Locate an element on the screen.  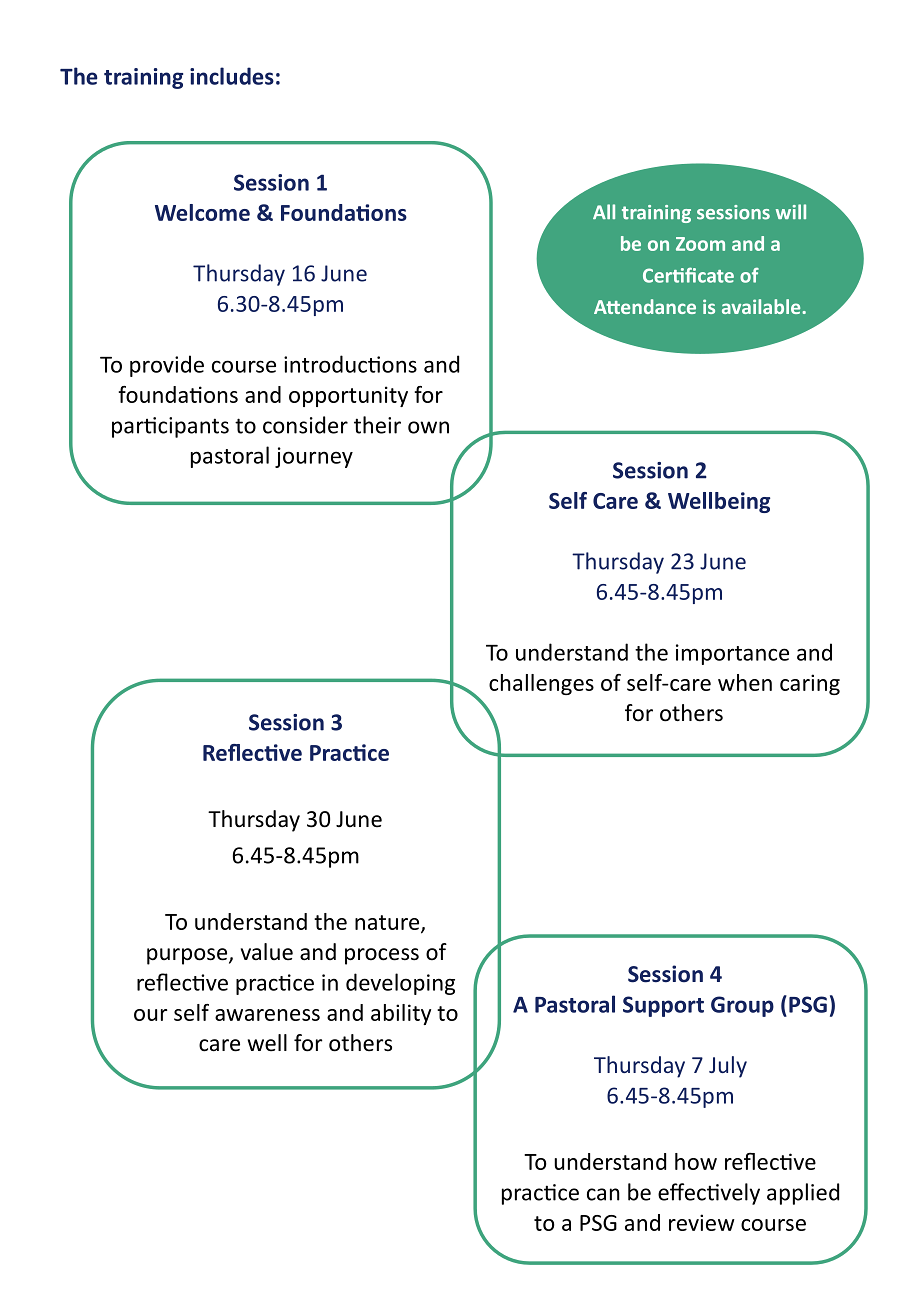
challenges is located at coordinates (541, 684).
